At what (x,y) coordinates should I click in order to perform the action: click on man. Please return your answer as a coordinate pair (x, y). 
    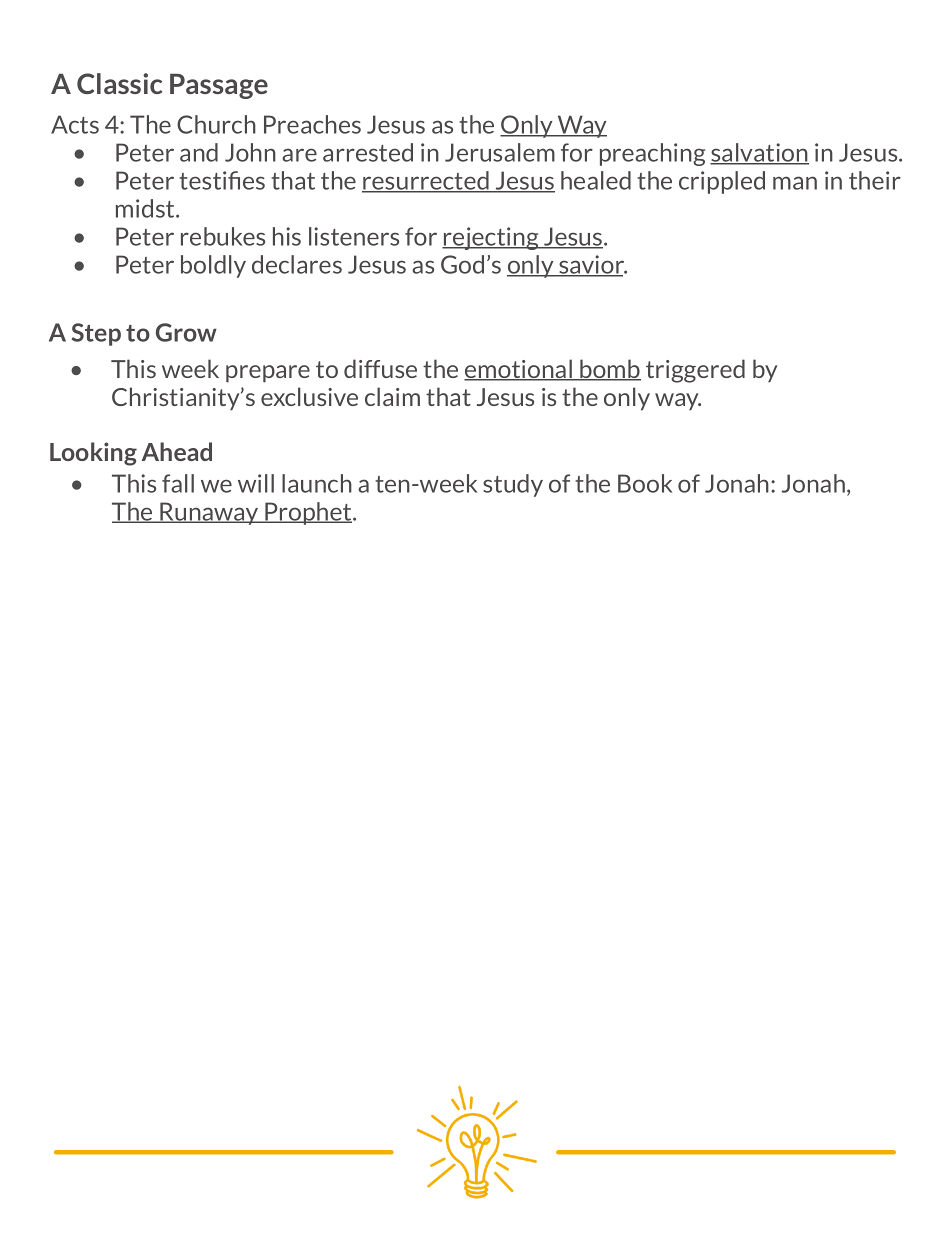
    Looking at the image, I should click on (795, 183).
